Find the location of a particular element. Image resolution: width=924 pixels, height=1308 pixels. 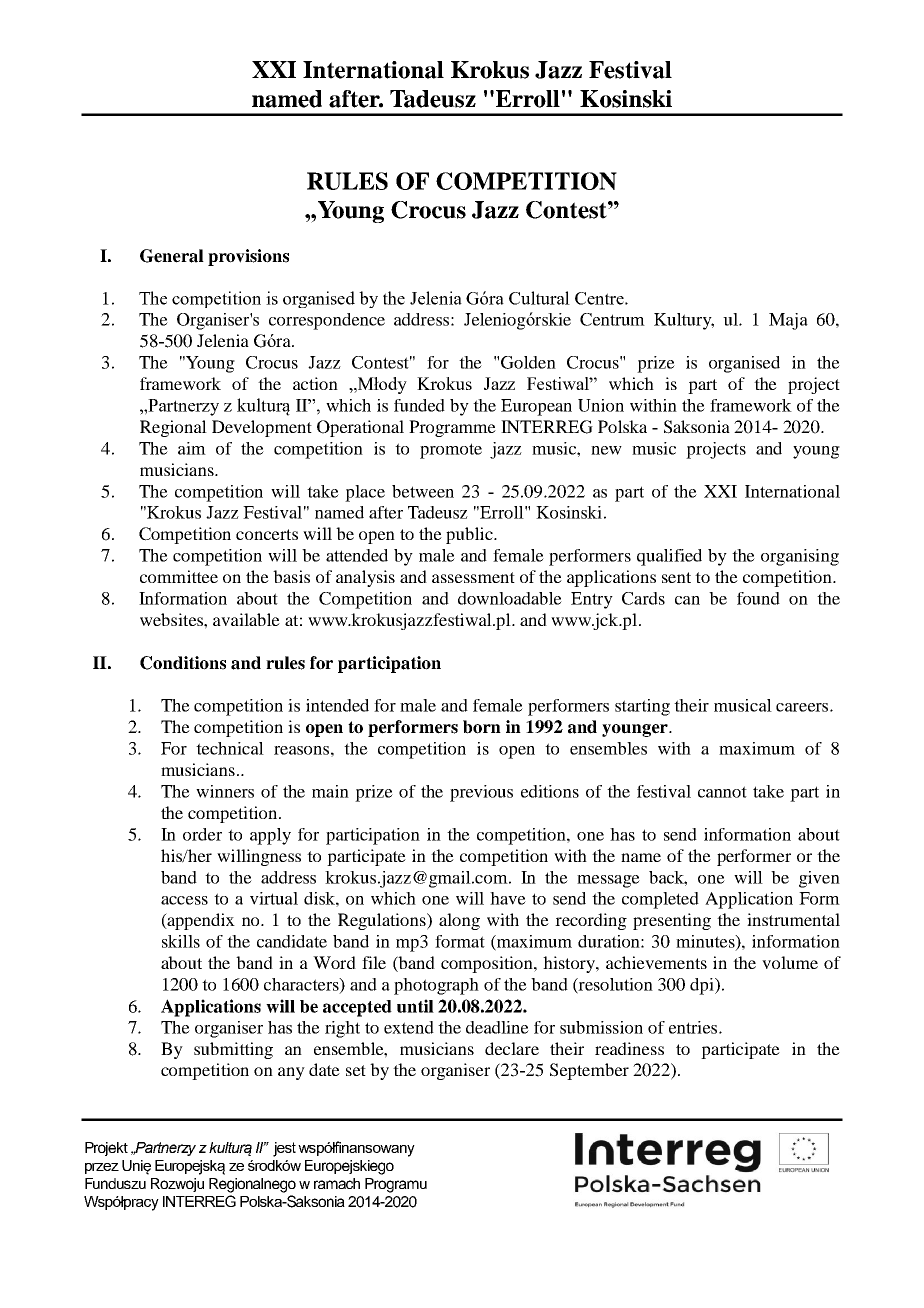

Maja is located at coordinates (788, 321).
